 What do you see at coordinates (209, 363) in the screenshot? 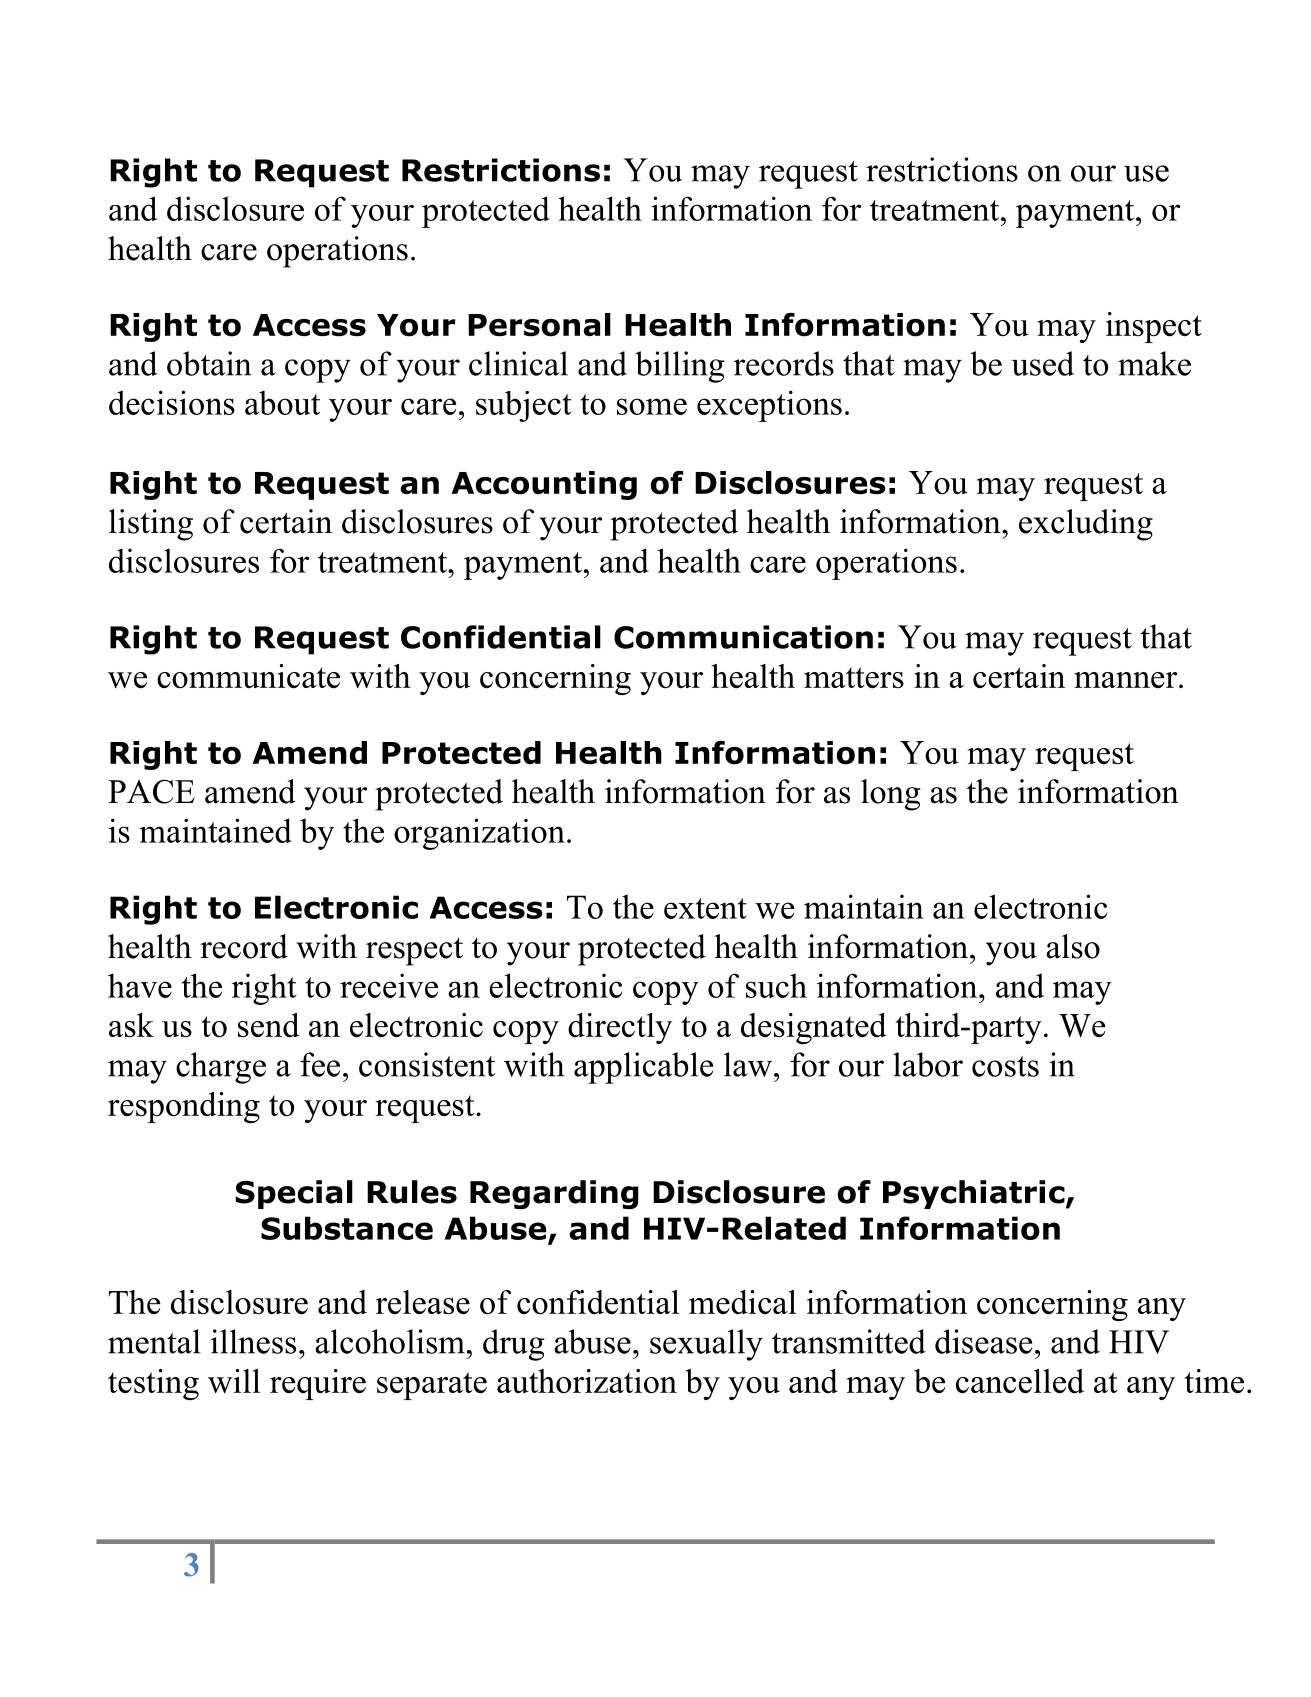
I see `obtain` at bounding box center [209, 363].
